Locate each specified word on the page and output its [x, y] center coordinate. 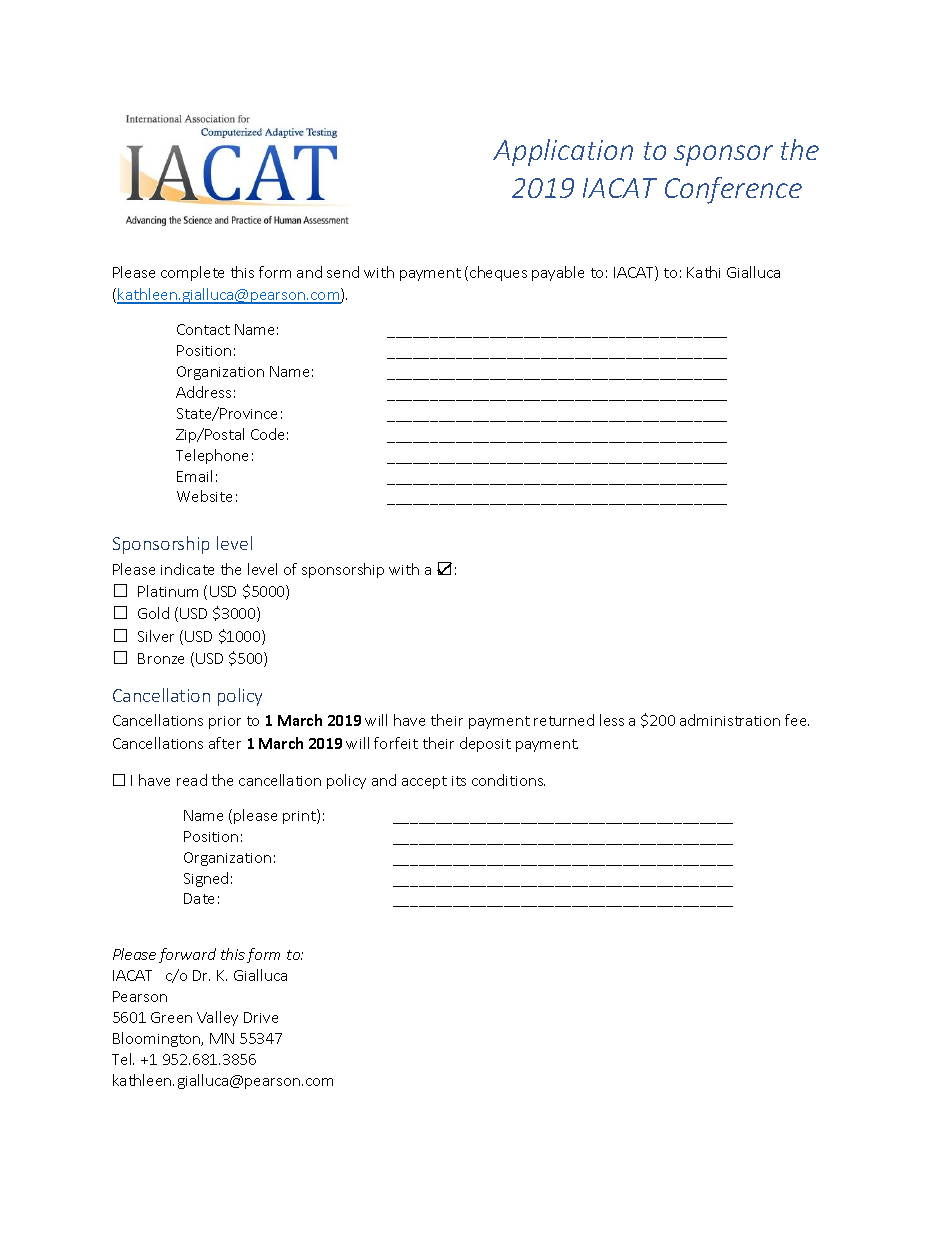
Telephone [212, 456]
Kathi [703, 272]
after [225, 743]
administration [730, 720]
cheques [498, 273]
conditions [508, 780]
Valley [217, 1018]
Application [563, 152]
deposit [485, 744]
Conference [733, 190]
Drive [261, 1017]
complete [192, 273]
